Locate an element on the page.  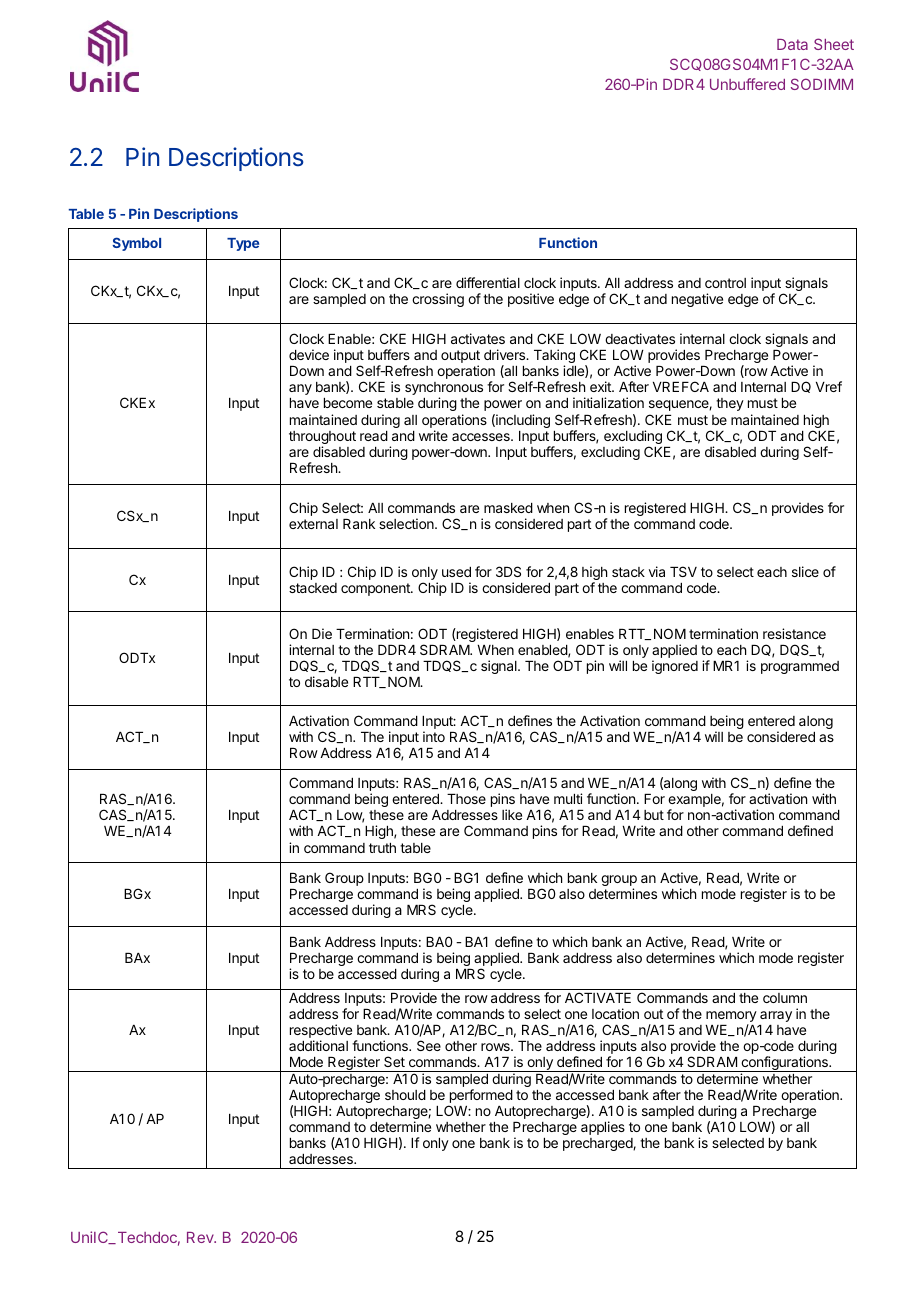
Die is located at coordinates (322, 633).
